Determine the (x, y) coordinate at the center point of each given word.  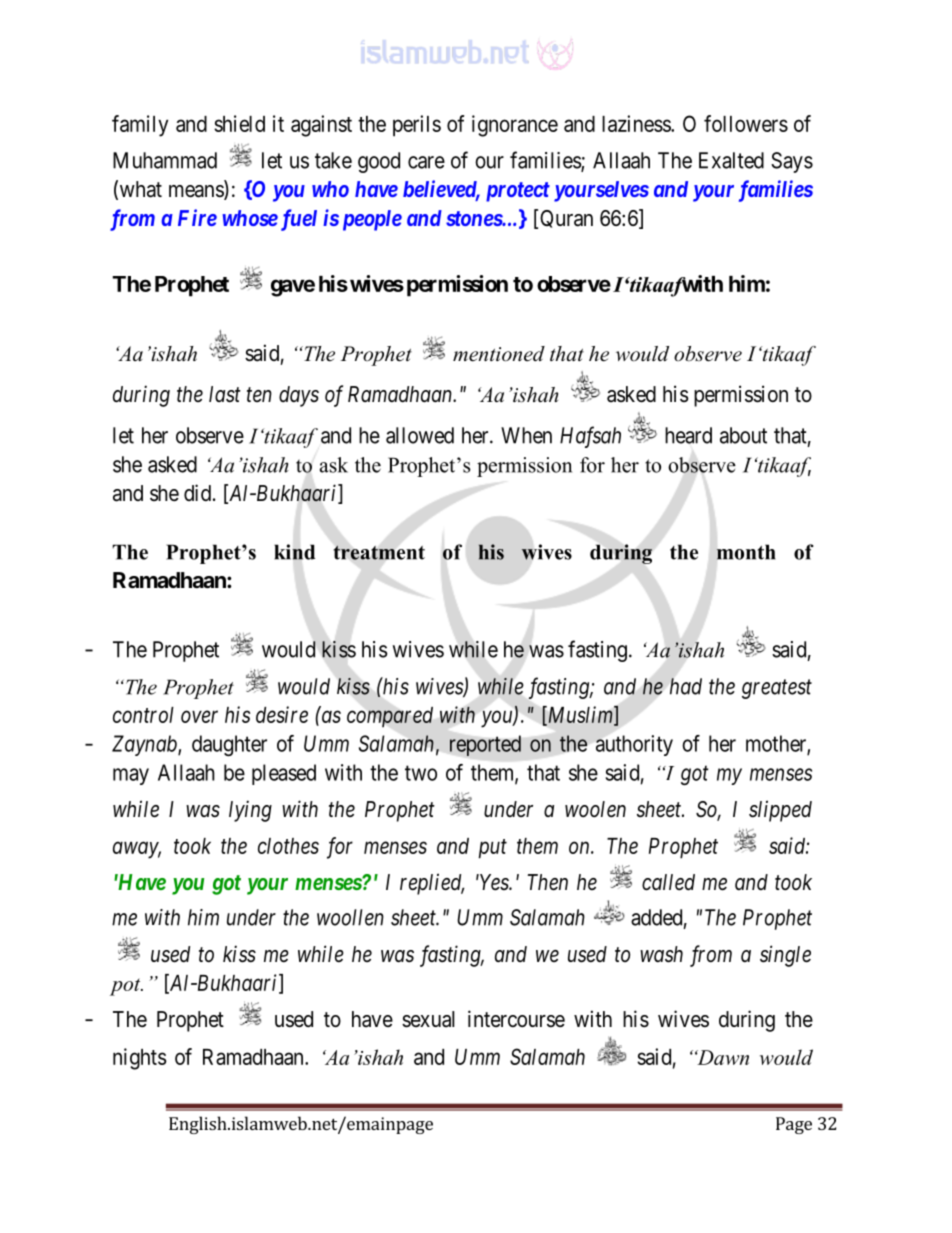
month (746, 552)
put (493, 849)
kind (294, 552)
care (426, 162)
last (225, 394)
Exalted (731, 160)
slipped (780, 811)
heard (688, 435)
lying (250, 811)
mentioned (499, 354)
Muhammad (165, 160)
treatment (379, 552)
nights (140, 1059)
